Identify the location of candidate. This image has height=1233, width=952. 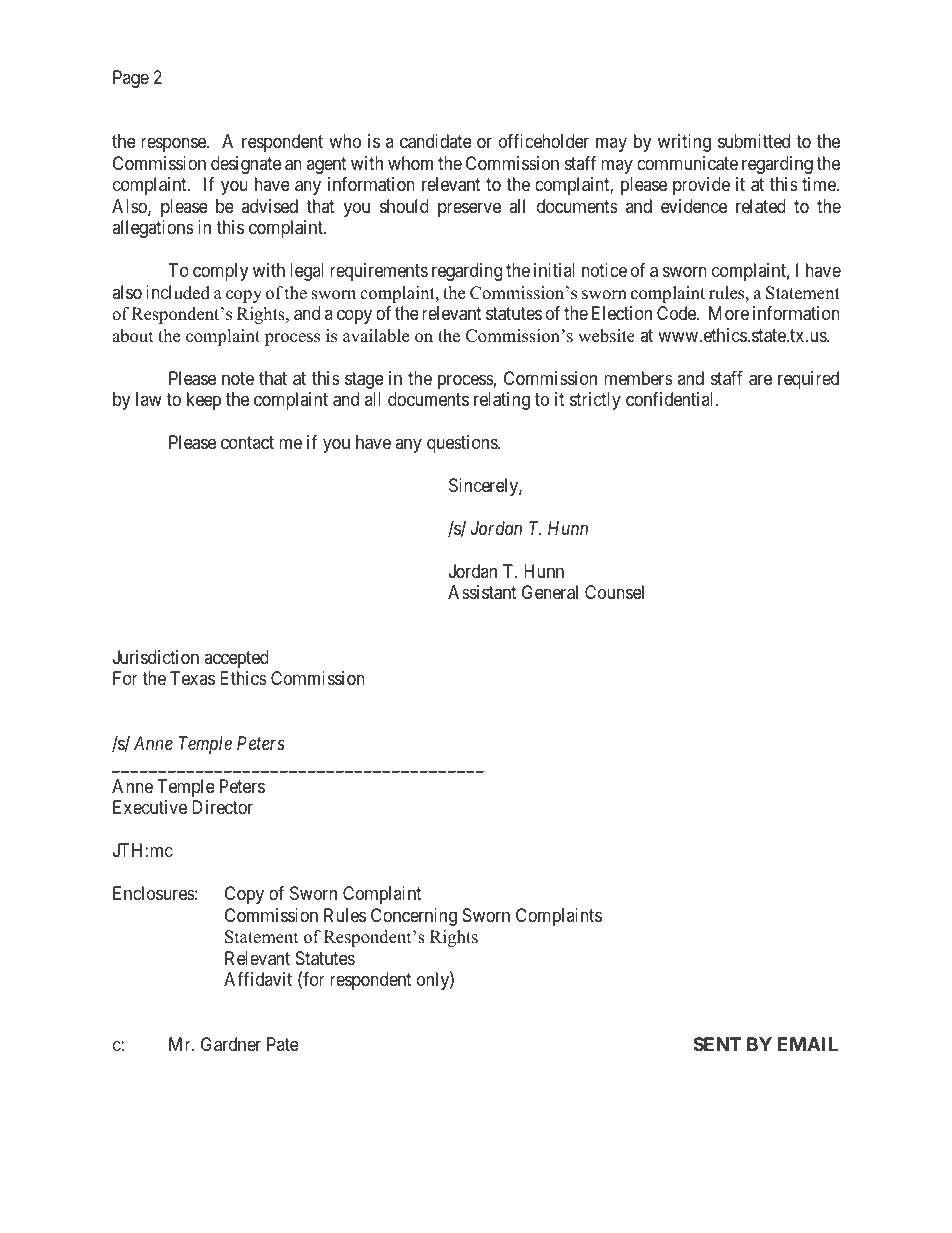
(436, 141).
